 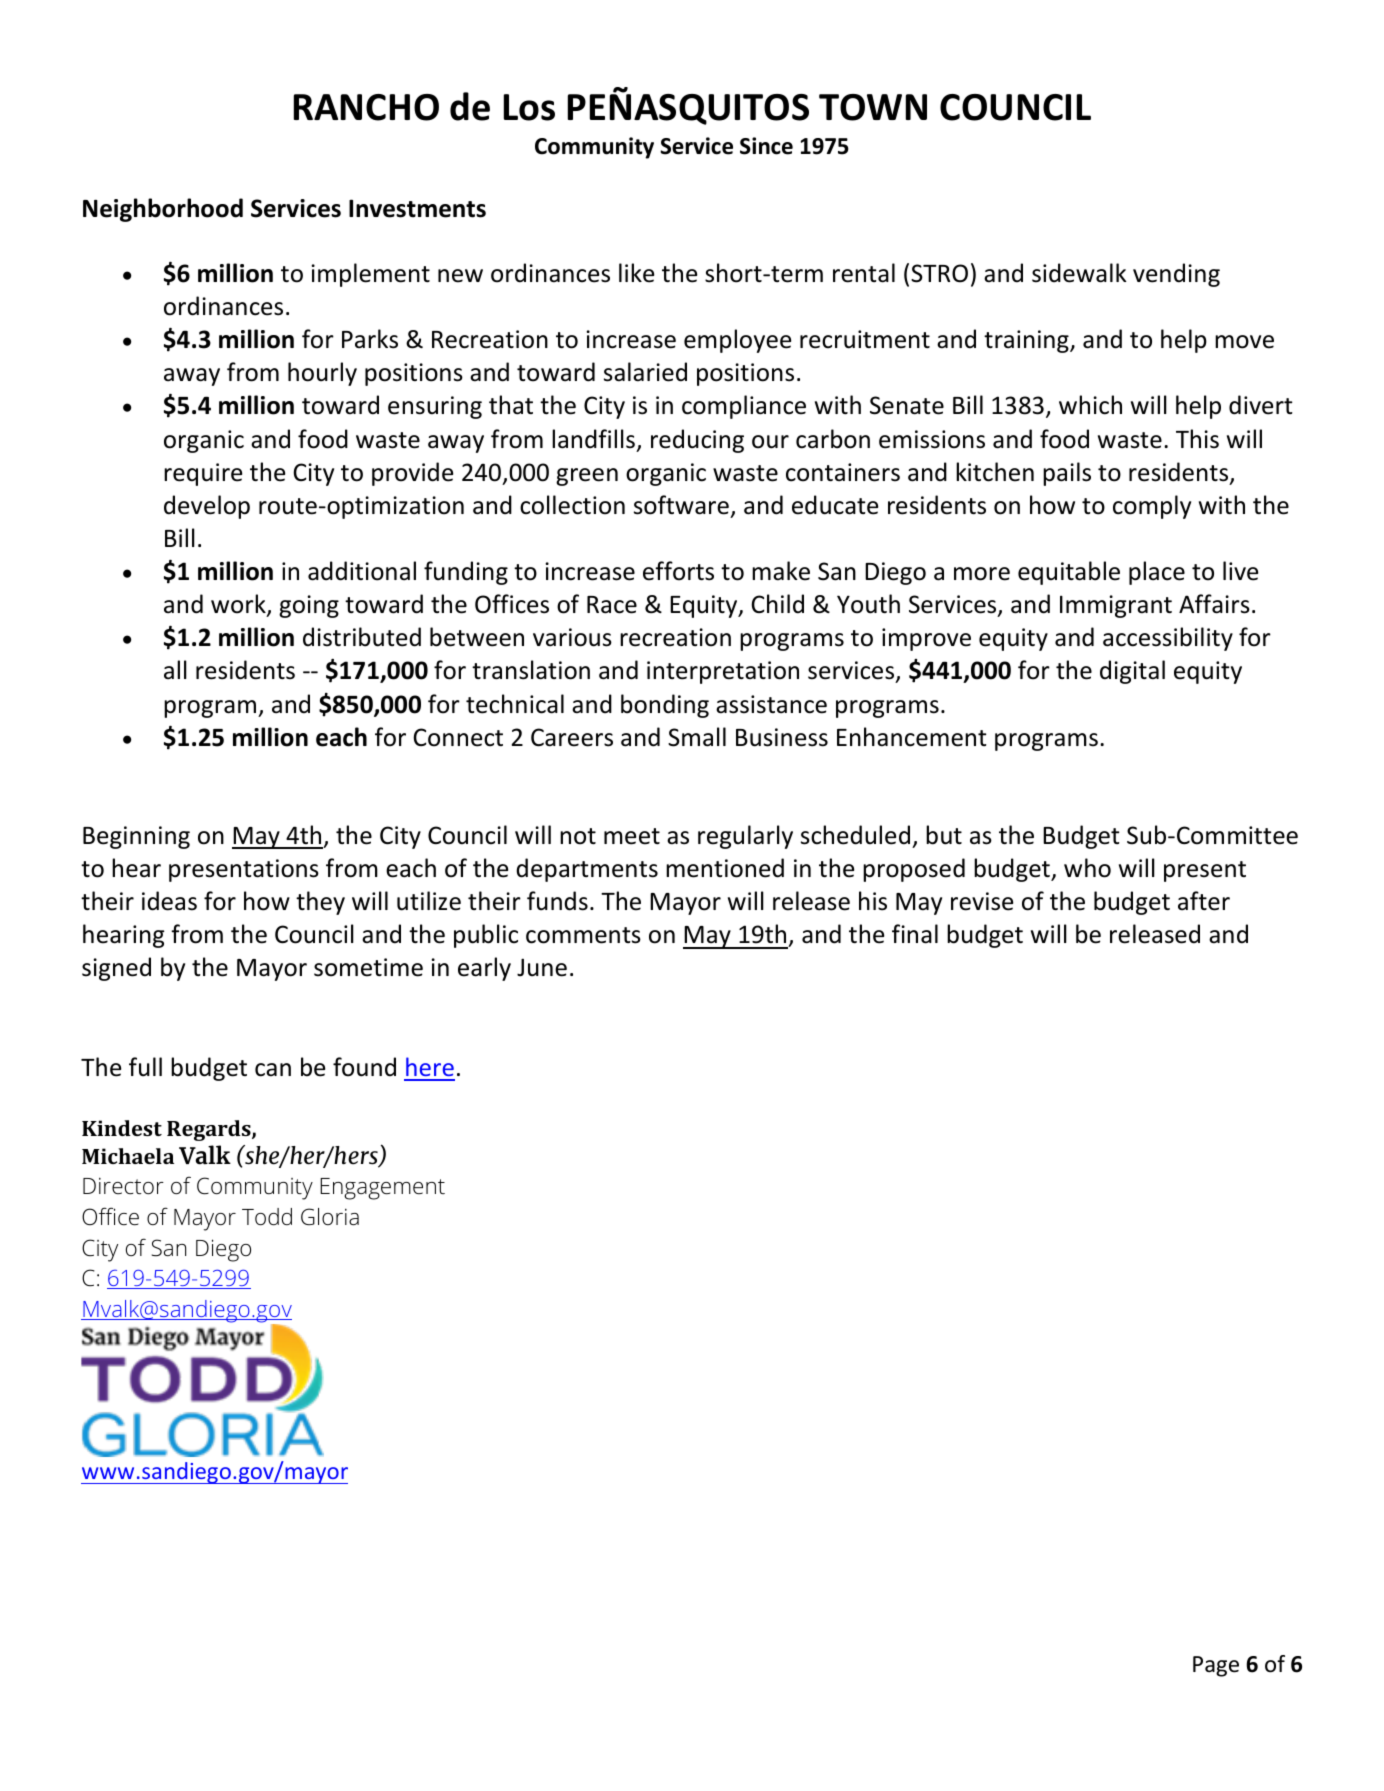 I want to click on can, so click(x=273, y=1070).
